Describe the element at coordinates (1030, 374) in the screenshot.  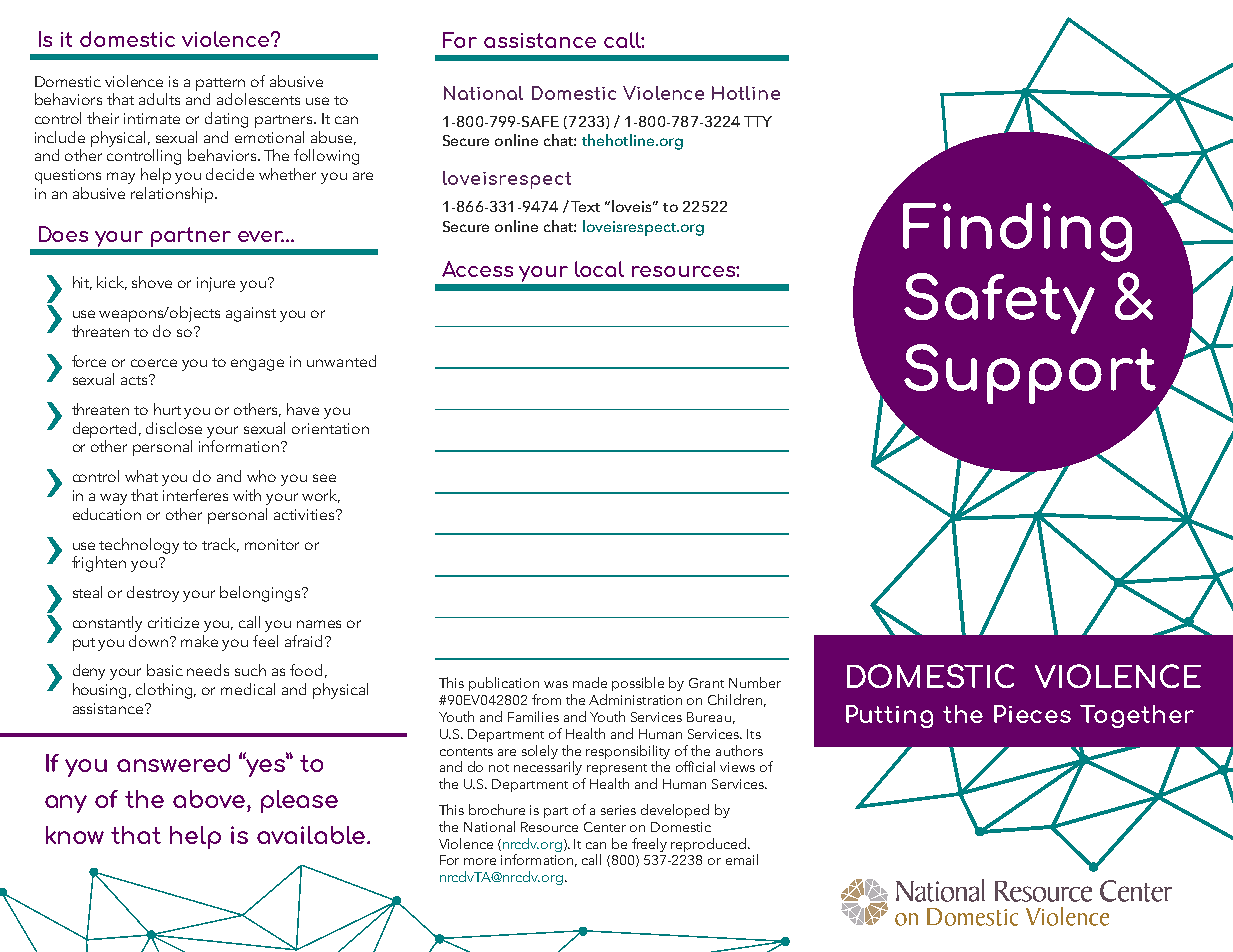
I see `Support` at that location.
